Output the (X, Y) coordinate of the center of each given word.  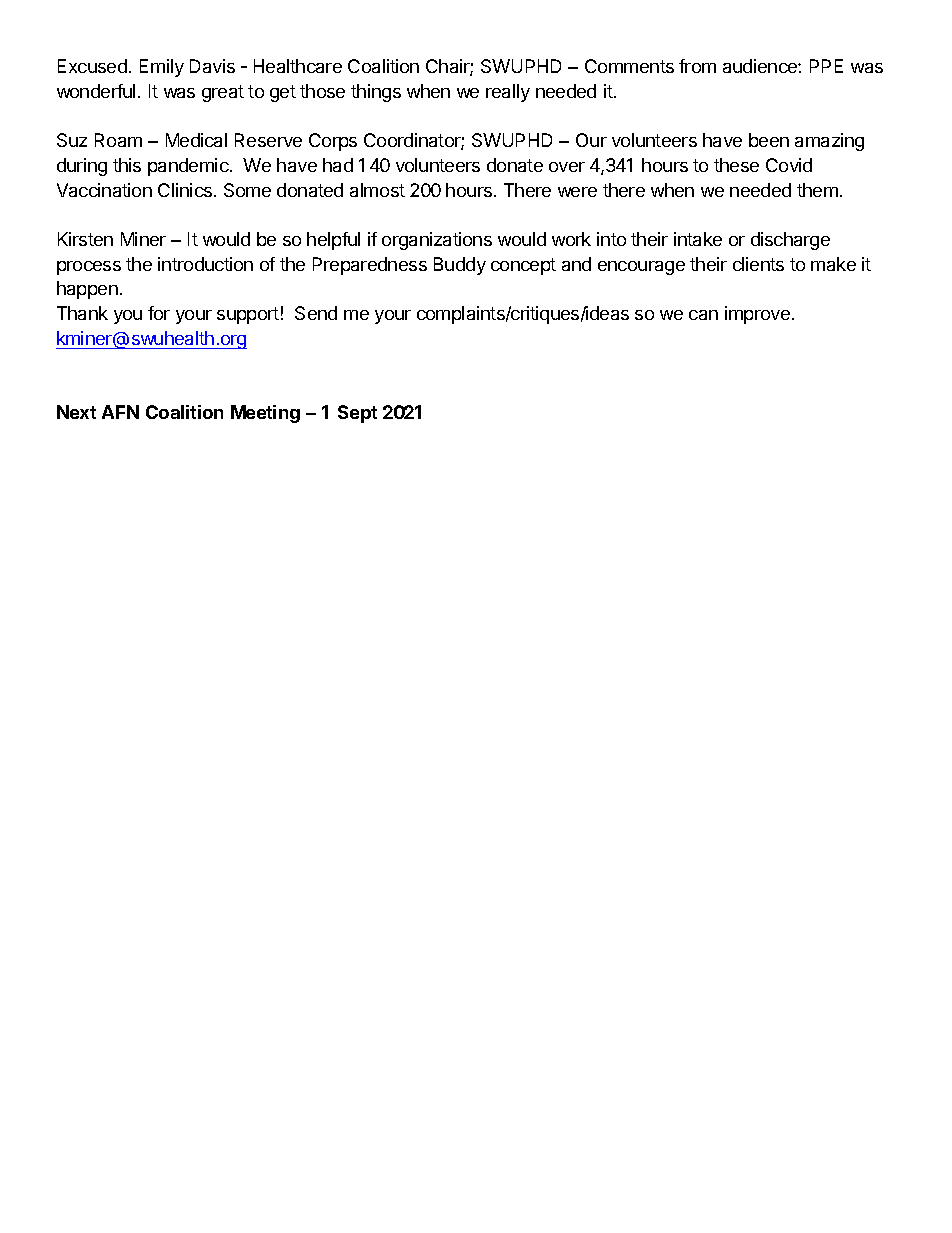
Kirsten (85, 239)
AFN (120, 412)
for (159, 313)
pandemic (189, 167)
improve (757, 315)
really (508, 93)
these (736, 165)
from (697, 66)
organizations (437, 241)
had (338, 165)
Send (316, 313)
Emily (162, 68)
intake (698, 239)
